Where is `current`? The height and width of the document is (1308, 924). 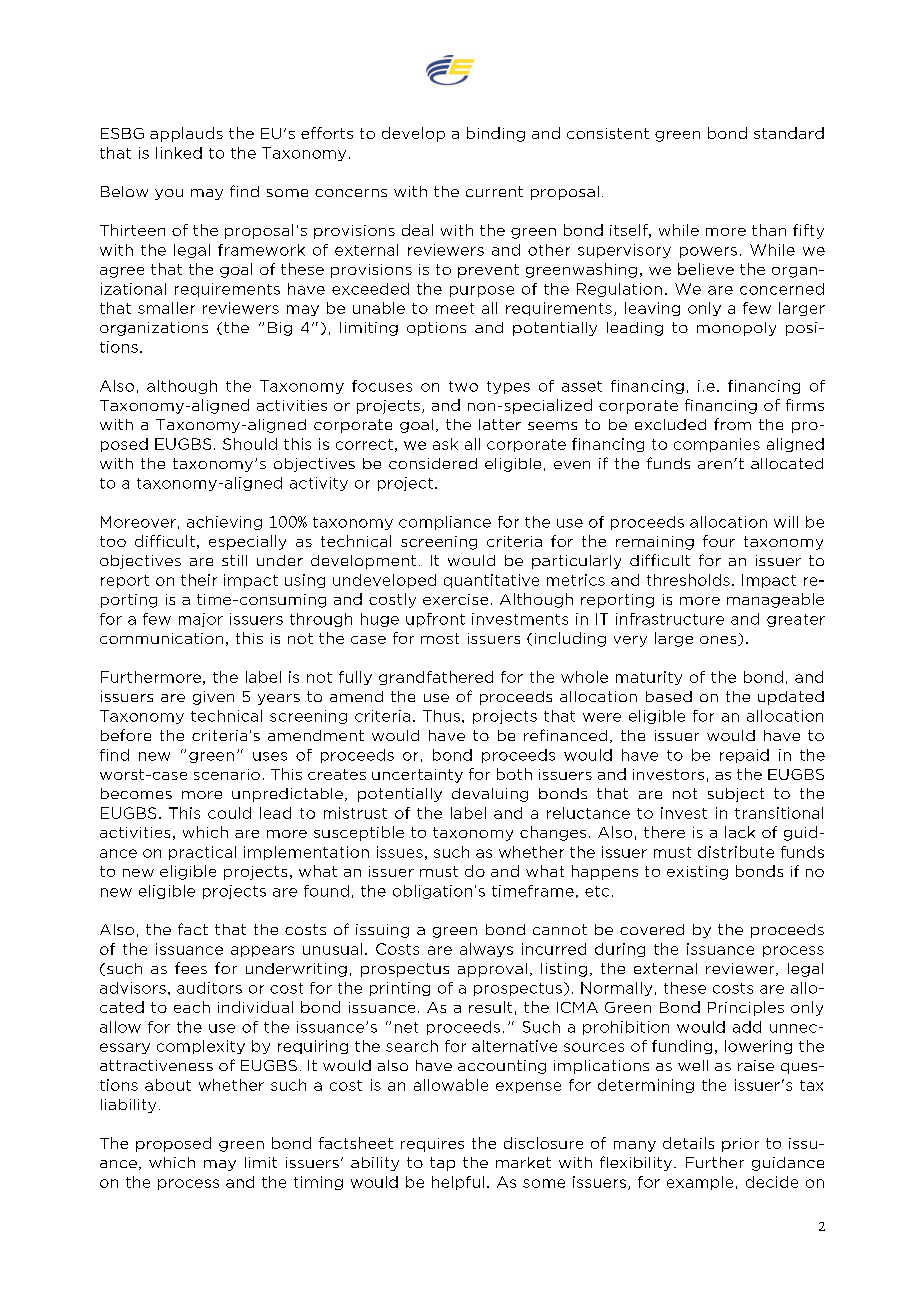 current is located at coordinates (494, 191).
